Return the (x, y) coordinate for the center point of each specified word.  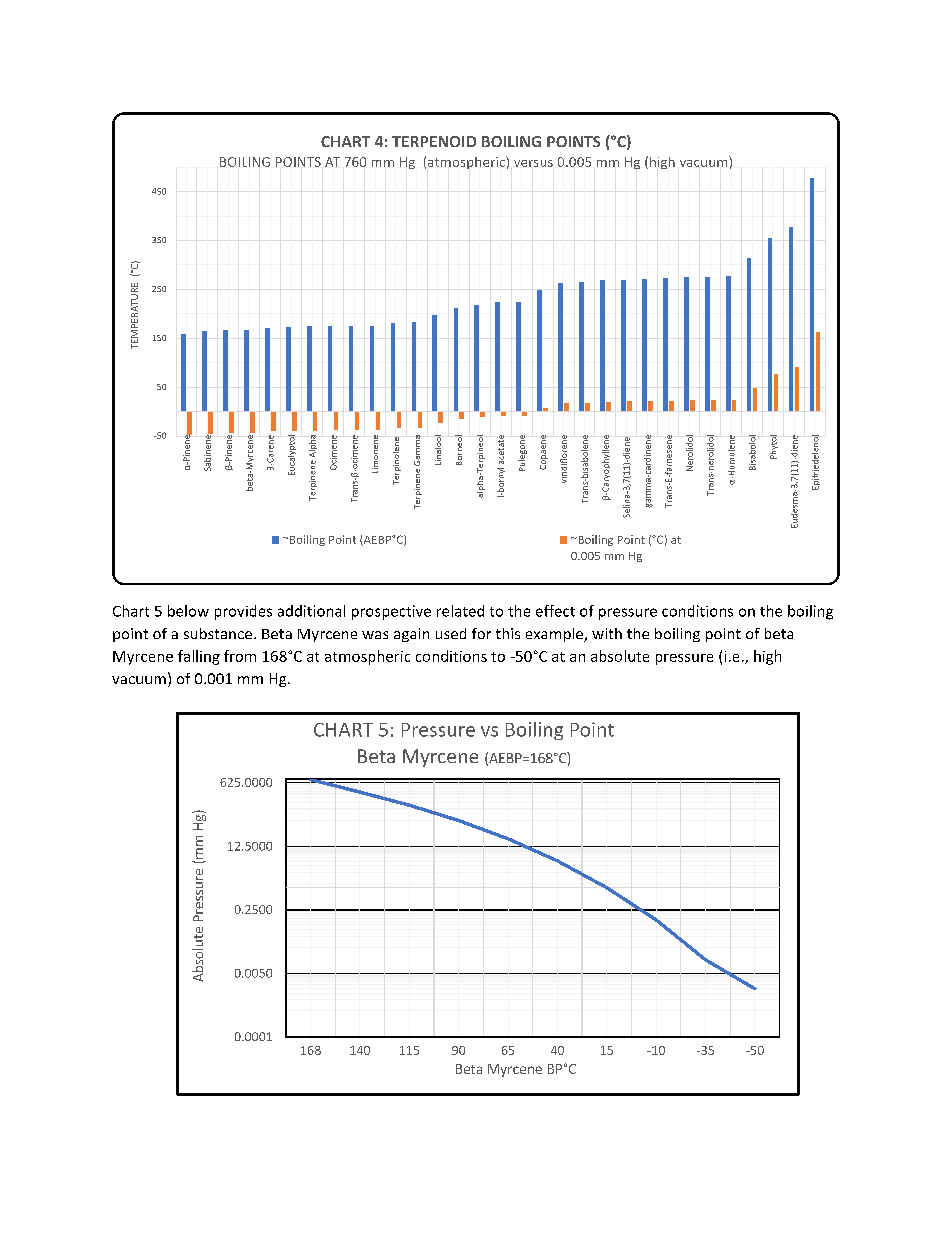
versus (533, 163)
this (508, 633)
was (375, 635)
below (188, 611)
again (411, 635)
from (240, 656)
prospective (391, 612)
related (460, 611)
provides (243, 612)
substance (219, 633)
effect (555, 611)
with (607, 633)
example (556, 635)
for (481, 633)
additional (311, 611)
